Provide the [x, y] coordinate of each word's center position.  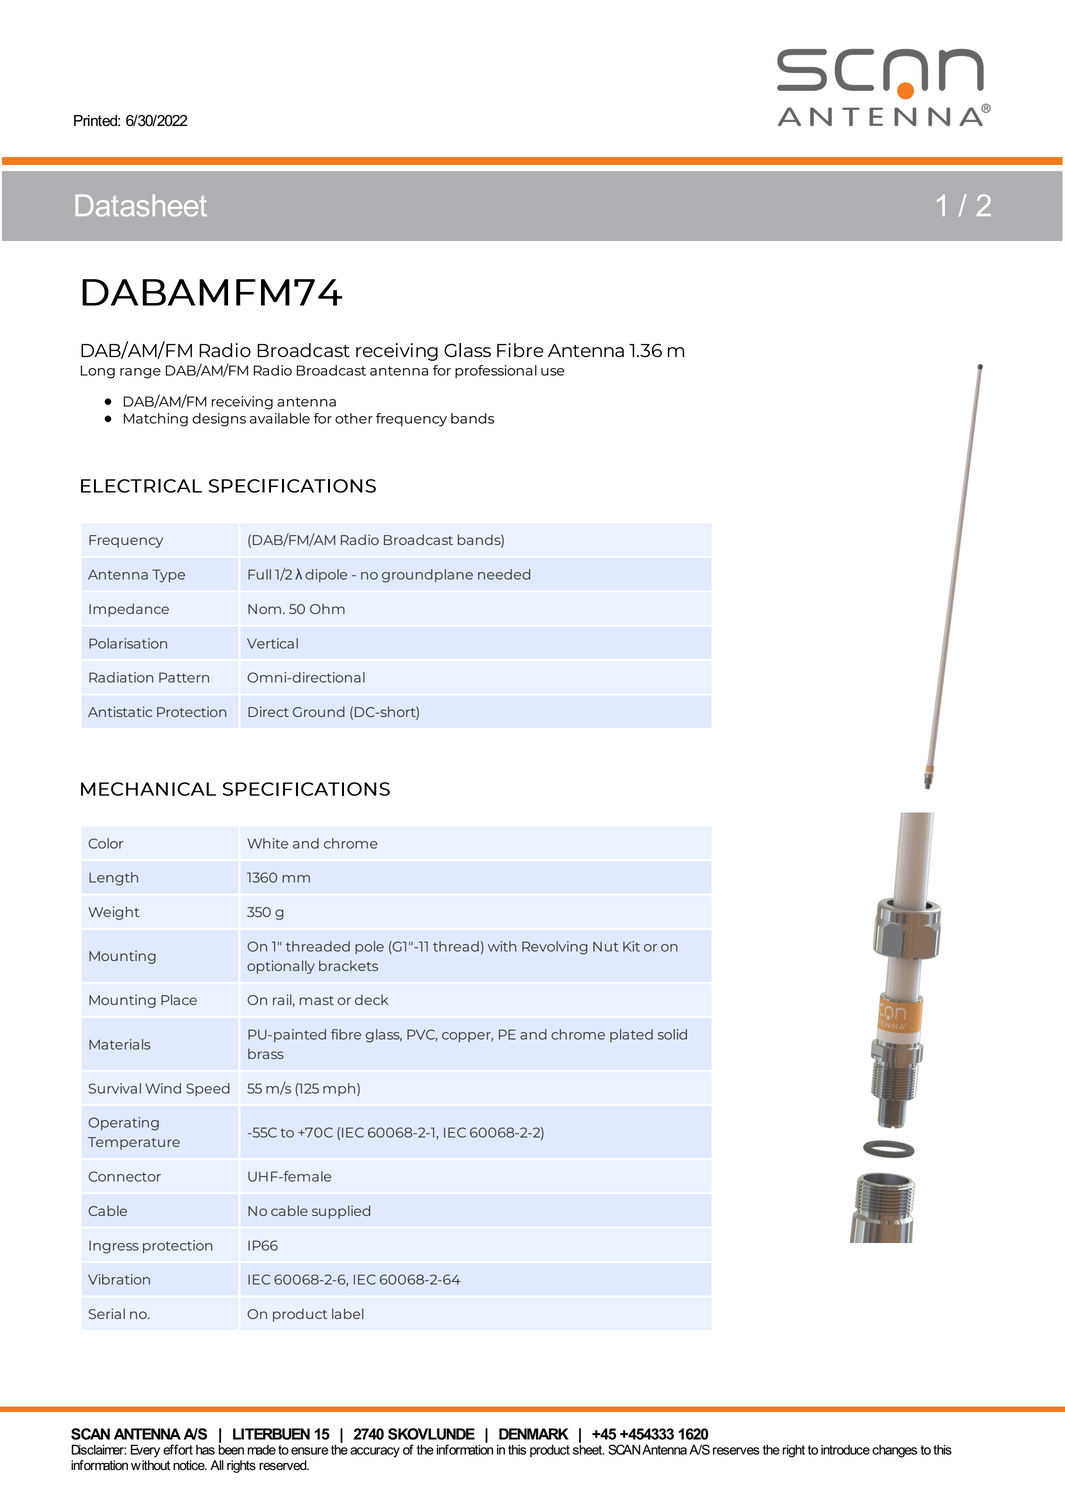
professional [496, 372]
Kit [631, 946]
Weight [114, 913]
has [205, 1450]
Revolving [555, 948]
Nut [606, 947]
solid [672, 1034]
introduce [845, 1450]
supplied [341, 1212]
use [553, 372]
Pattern [184, 677]
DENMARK [534, 1434]
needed [504, 574]
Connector [124, 1176]
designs [219, 420]
